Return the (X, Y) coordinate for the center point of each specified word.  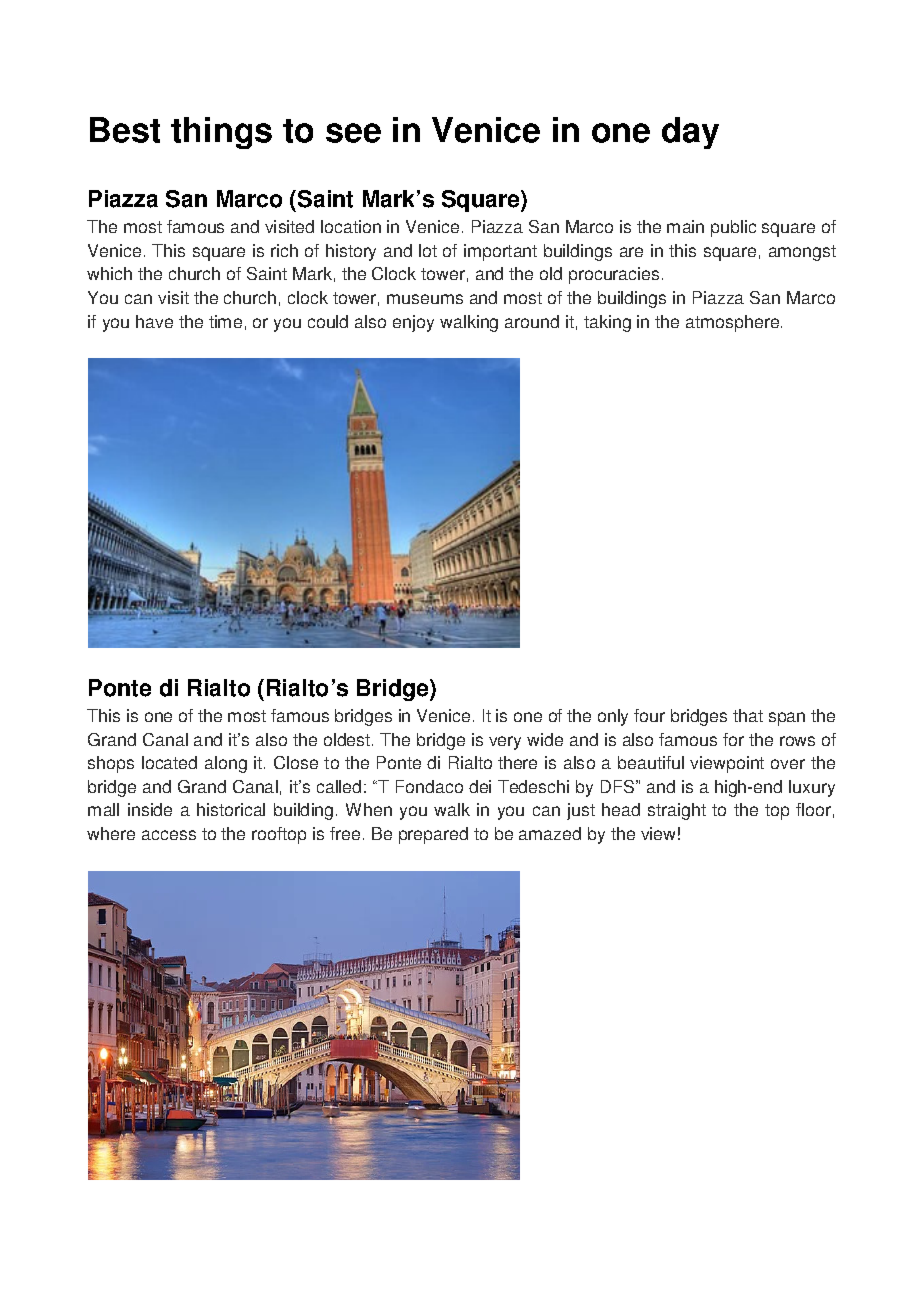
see (353, 133)
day (690, 133)
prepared (433, 835)
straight (677, 811)
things (221, 133)
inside (150, 809)
